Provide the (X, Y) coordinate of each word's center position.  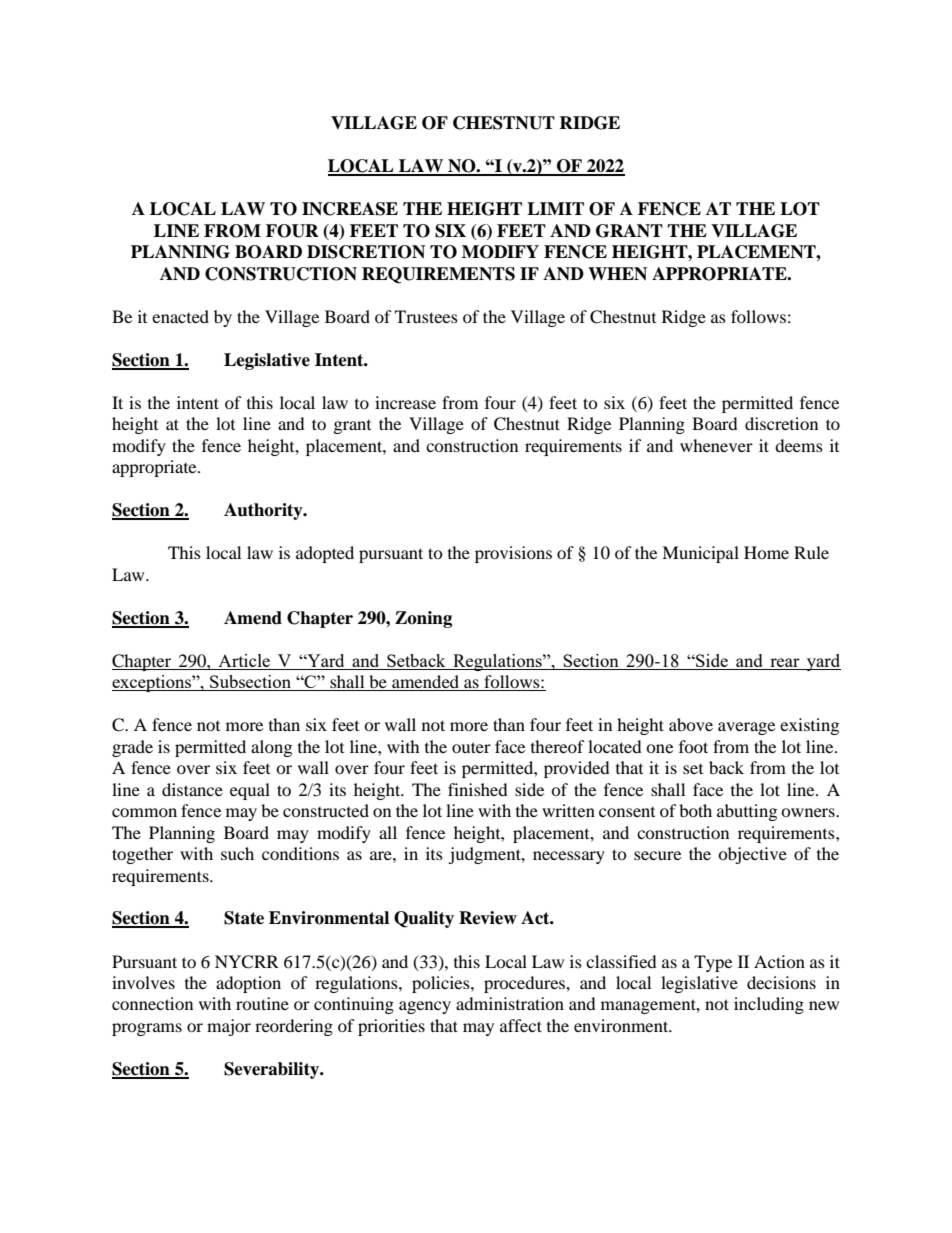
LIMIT (555, 208)
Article (244, 660)
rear (785, 662)
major (229, 1027)
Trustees (426, 316)
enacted (180, 316)
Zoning (423, 619)
